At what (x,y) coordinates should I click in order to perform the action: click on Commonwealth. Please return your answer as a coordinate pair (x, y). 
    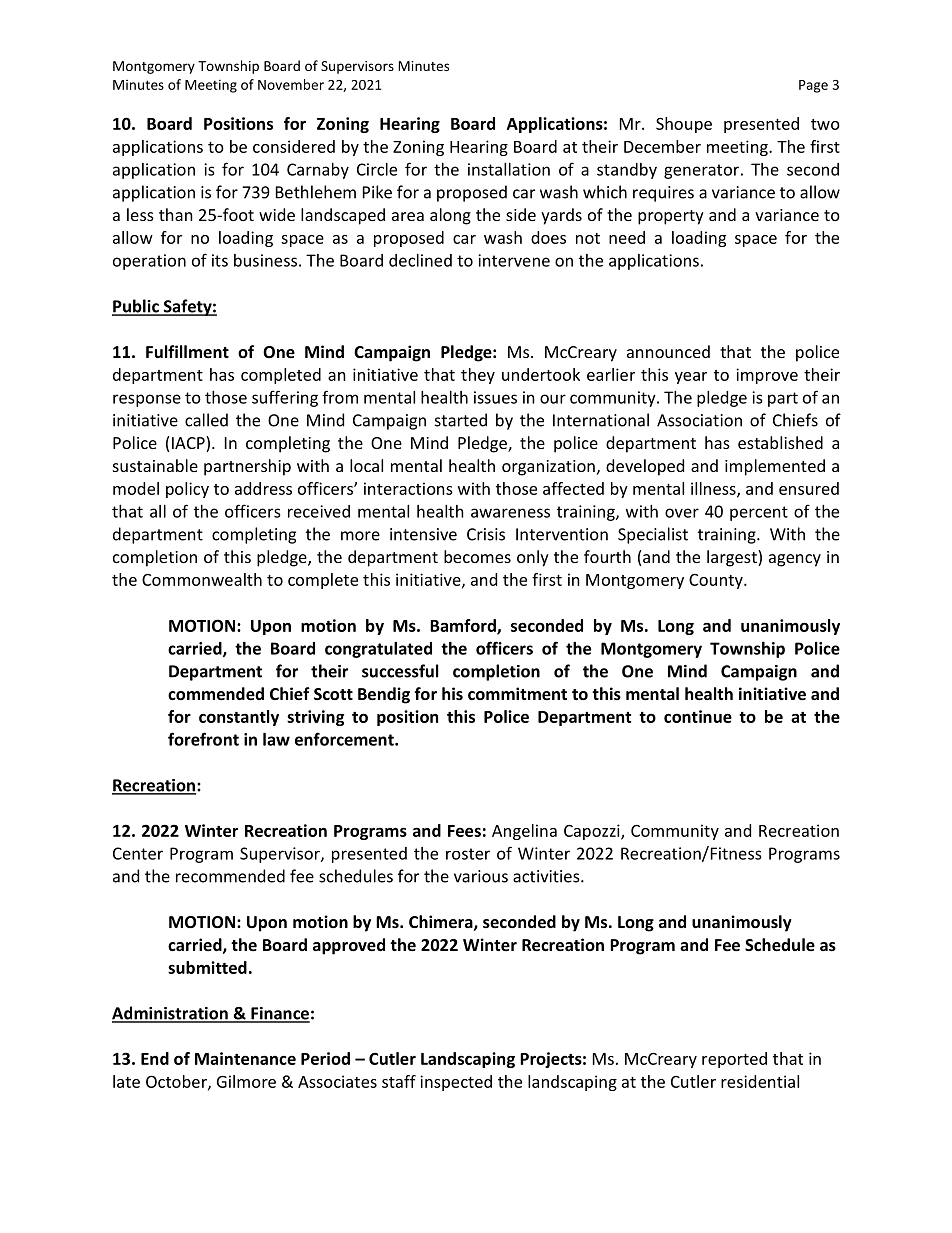
    Looking at the image, I should click on (202, 579).
